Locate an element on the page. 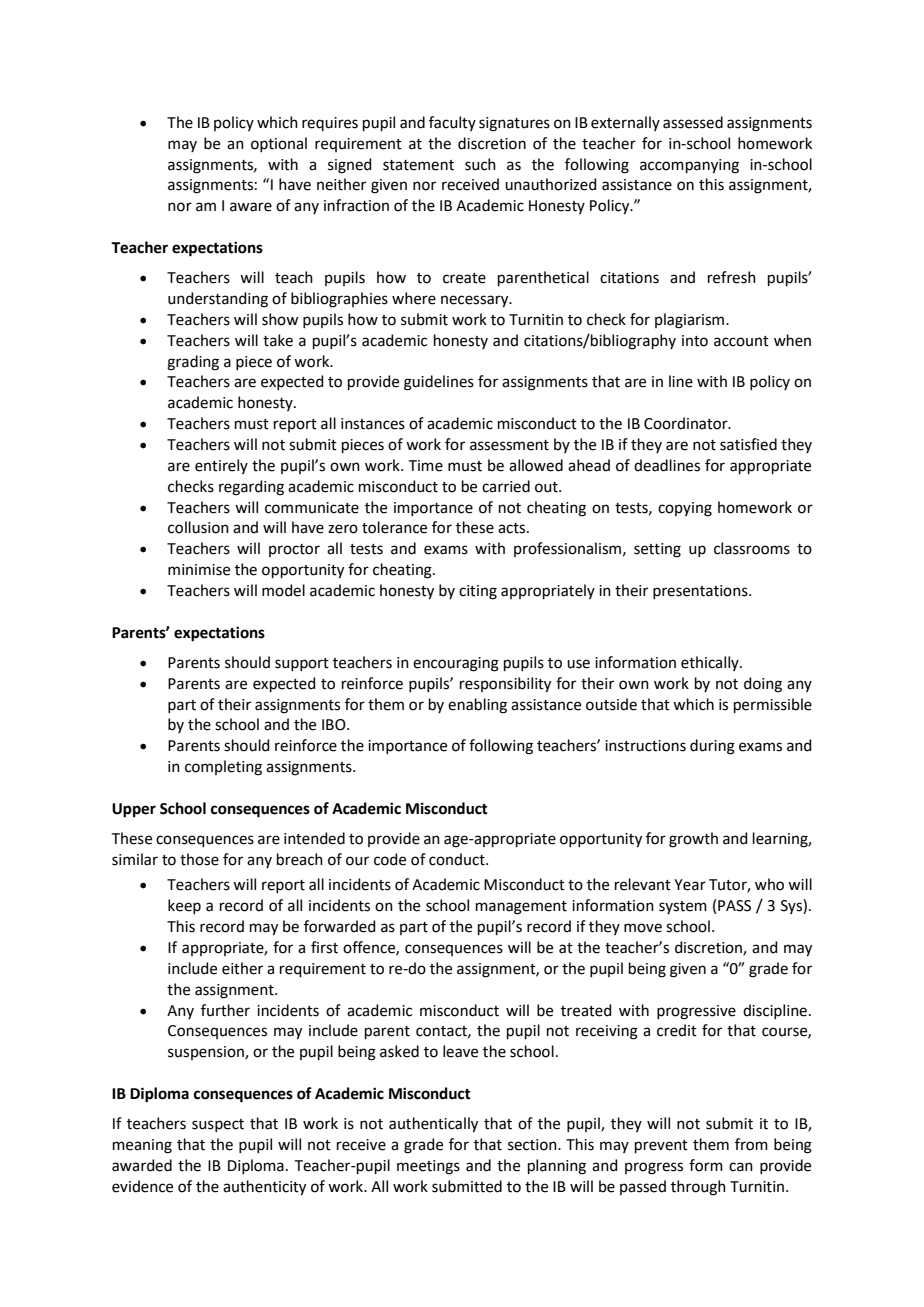  optional is located at coordinates (279, 144).
